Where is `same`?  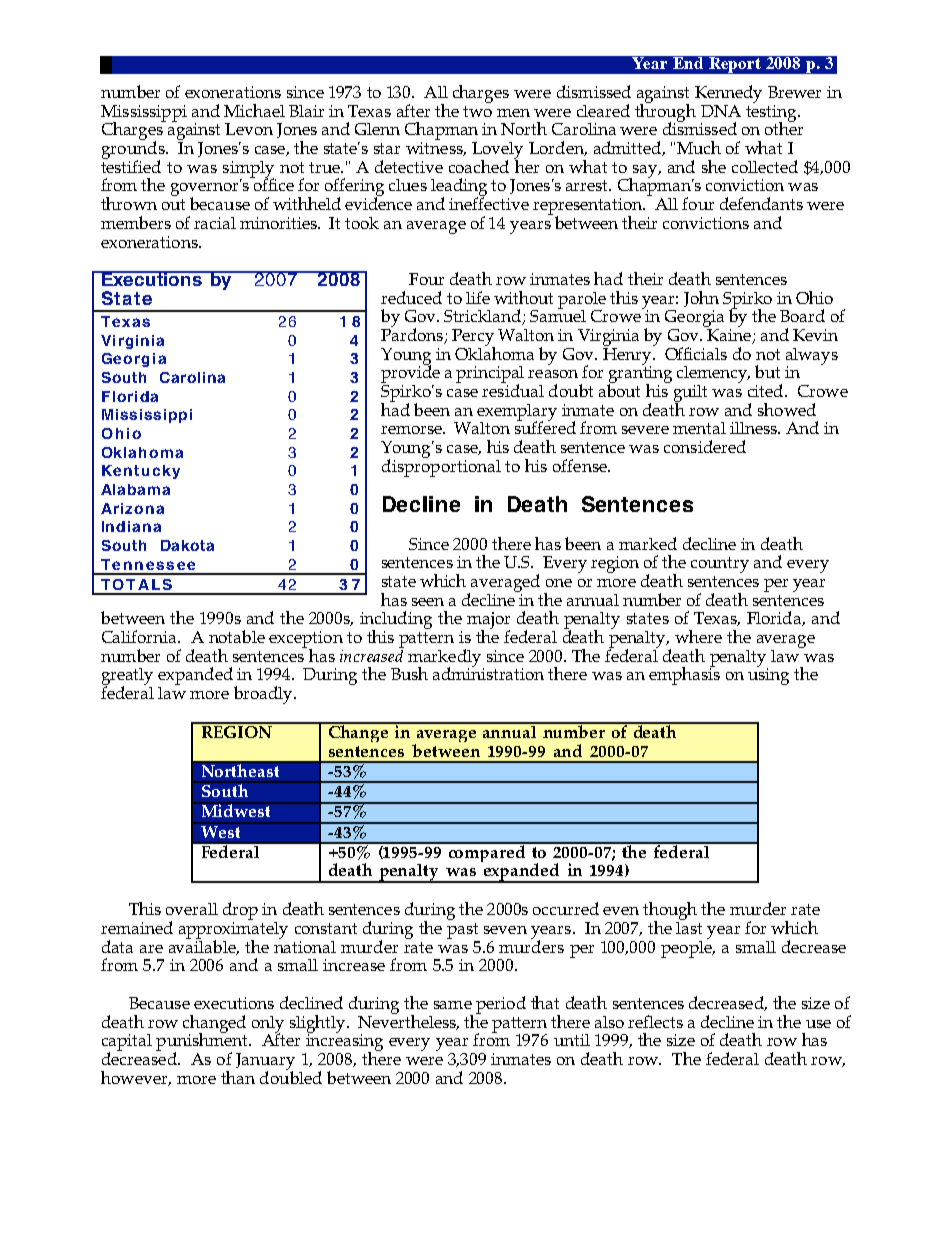
same is located at coordinates (453, 1005).
